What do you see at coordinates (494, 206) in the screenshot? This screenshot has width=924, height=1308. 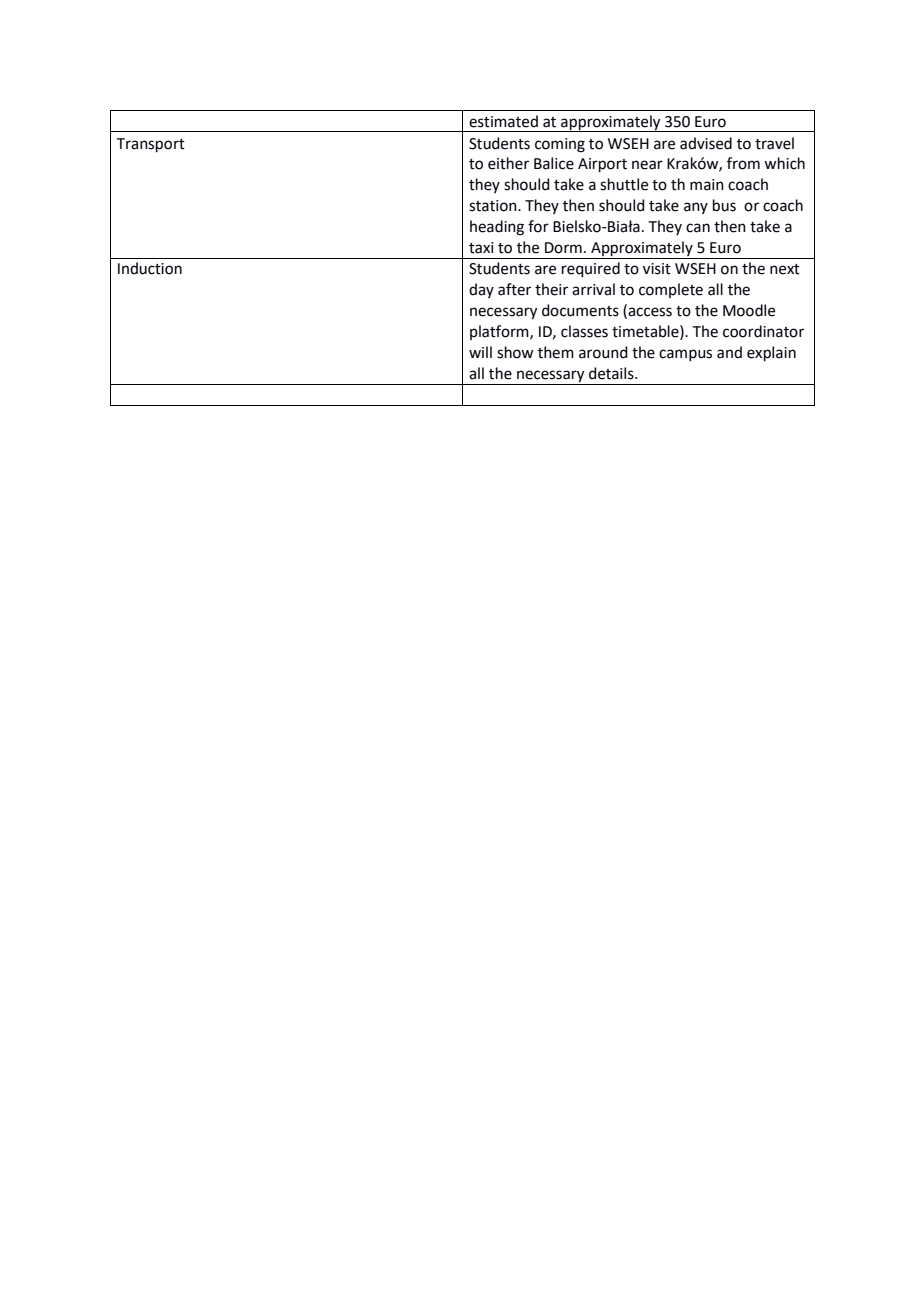 I see `station` at bounding box center [494, 206].
